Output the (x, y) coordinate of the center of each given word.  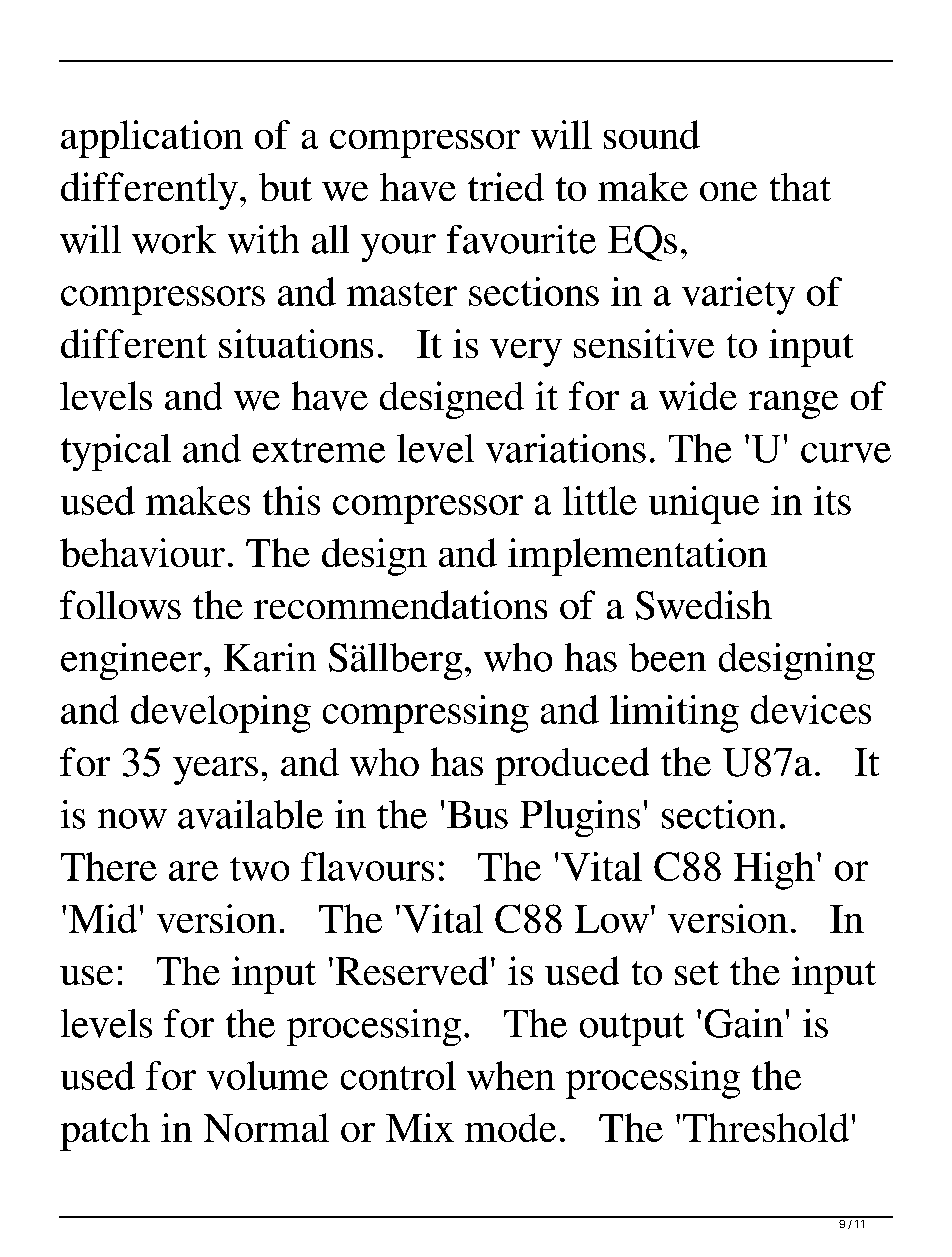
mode (510, 1127)
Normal (266, 1127)
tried (506, 186)
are (193, 871)
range (793, 405)
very (526, 353)
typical (116, 452)
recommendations (400, 604)
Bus (477, 815)
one (728, 191)
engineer (131, 661)
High (774, 871)
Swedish (704, 605)
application (152, 139)
